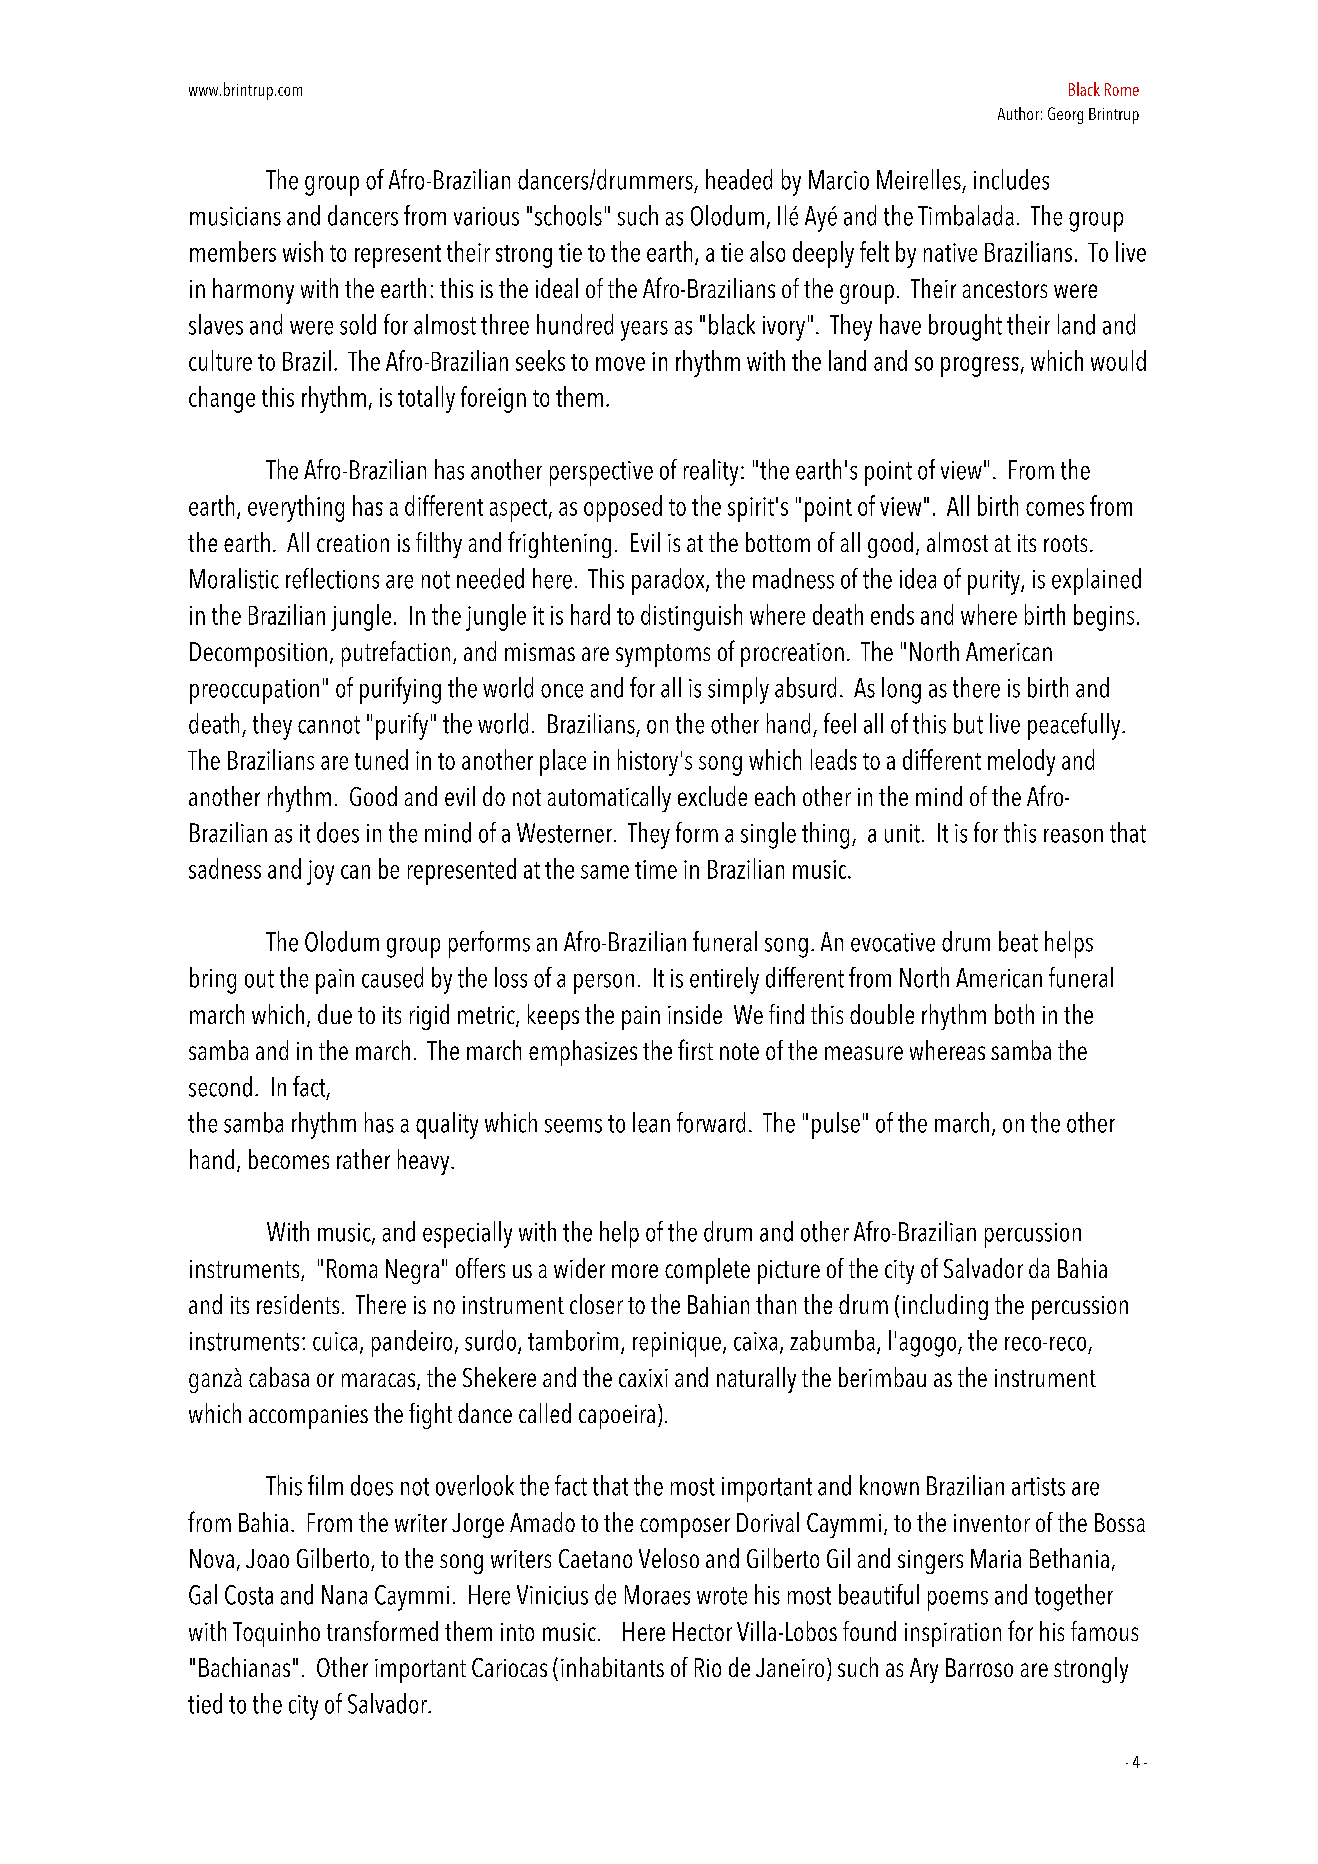 This screenshot has width=1318, height=1864. What do you see at coordinates (1018, 113) in the screenshot?
I see `Author` at bounding box center [1018, 113].
